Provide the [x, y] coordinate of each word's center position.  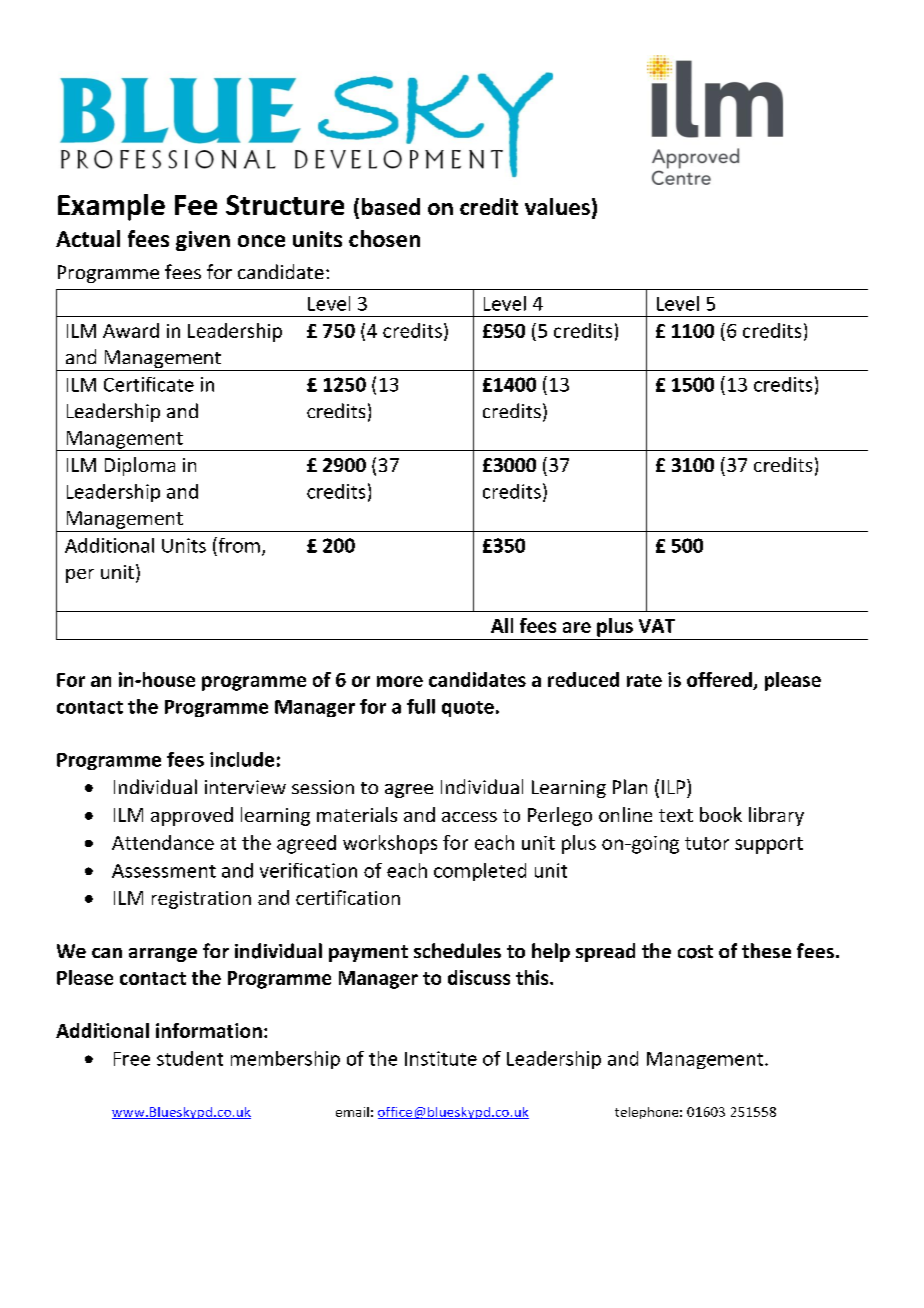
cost [695, 952]
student [190, 1058]
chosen [384, 238]
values [557, 206]
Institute [441, 1058]
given [203, 241]
